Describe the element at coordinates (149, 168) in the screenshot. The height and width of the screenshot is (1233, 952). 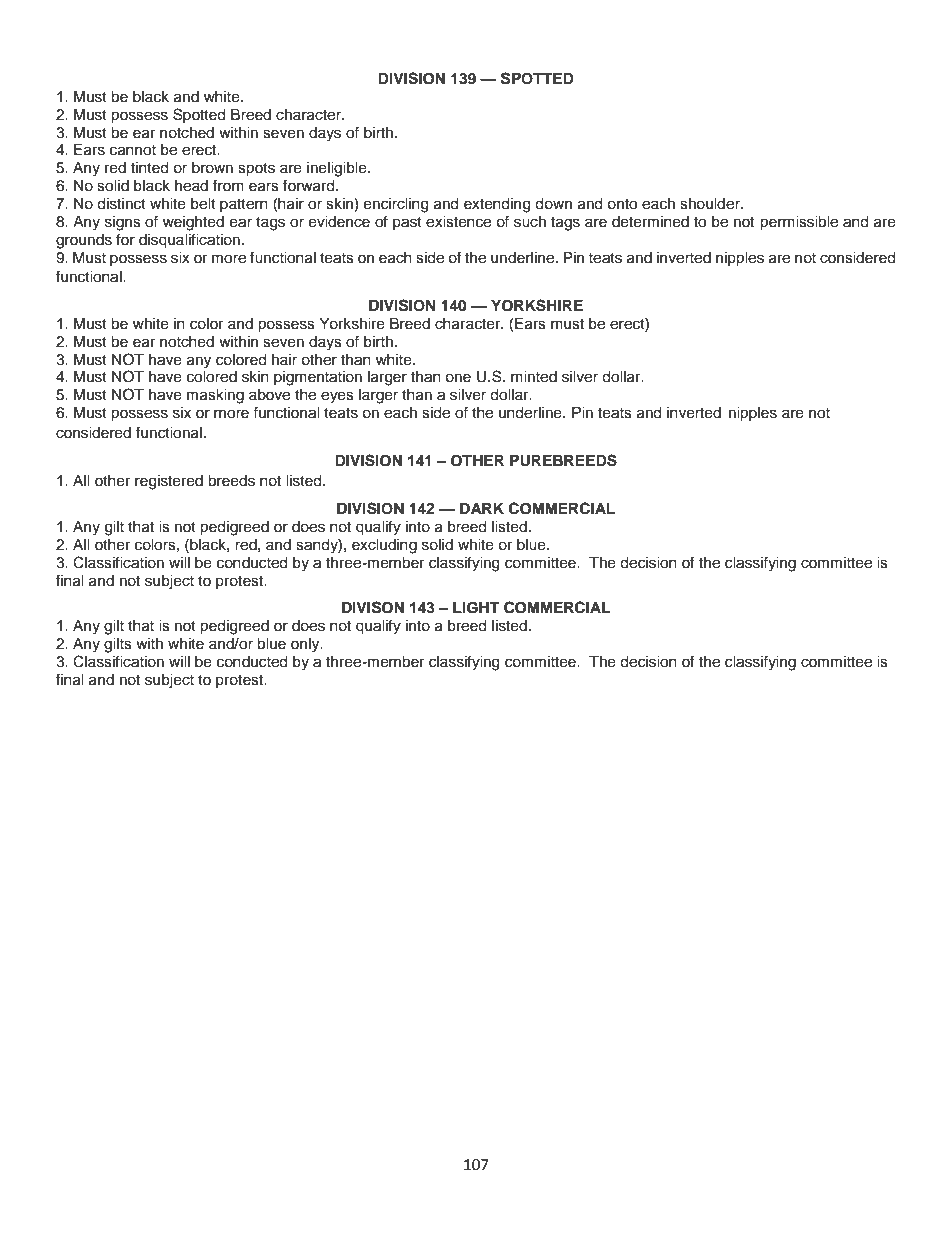
I see `tinted` at that location.
